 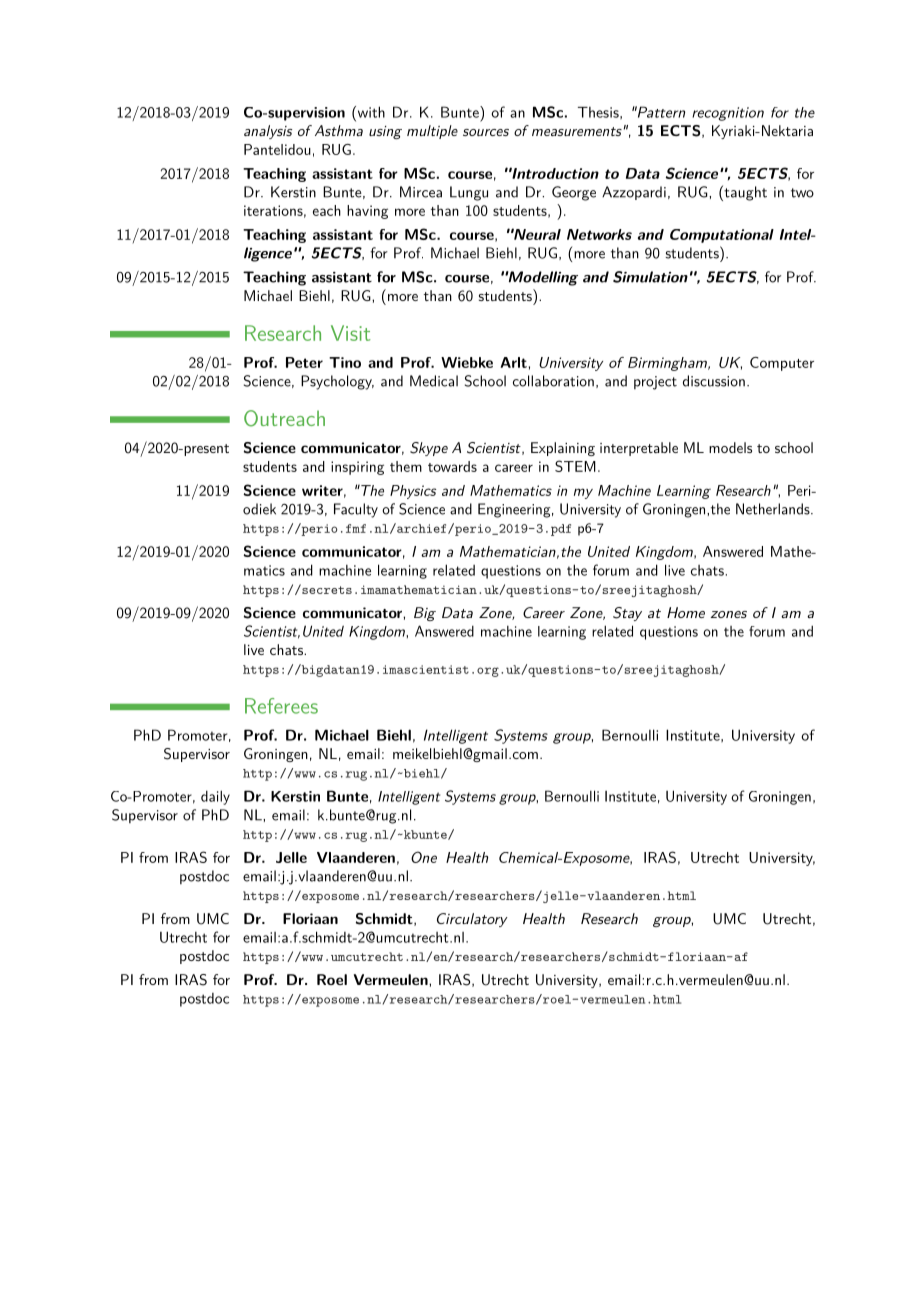 I want to click on Engineering, so click(x=514, y=510).
